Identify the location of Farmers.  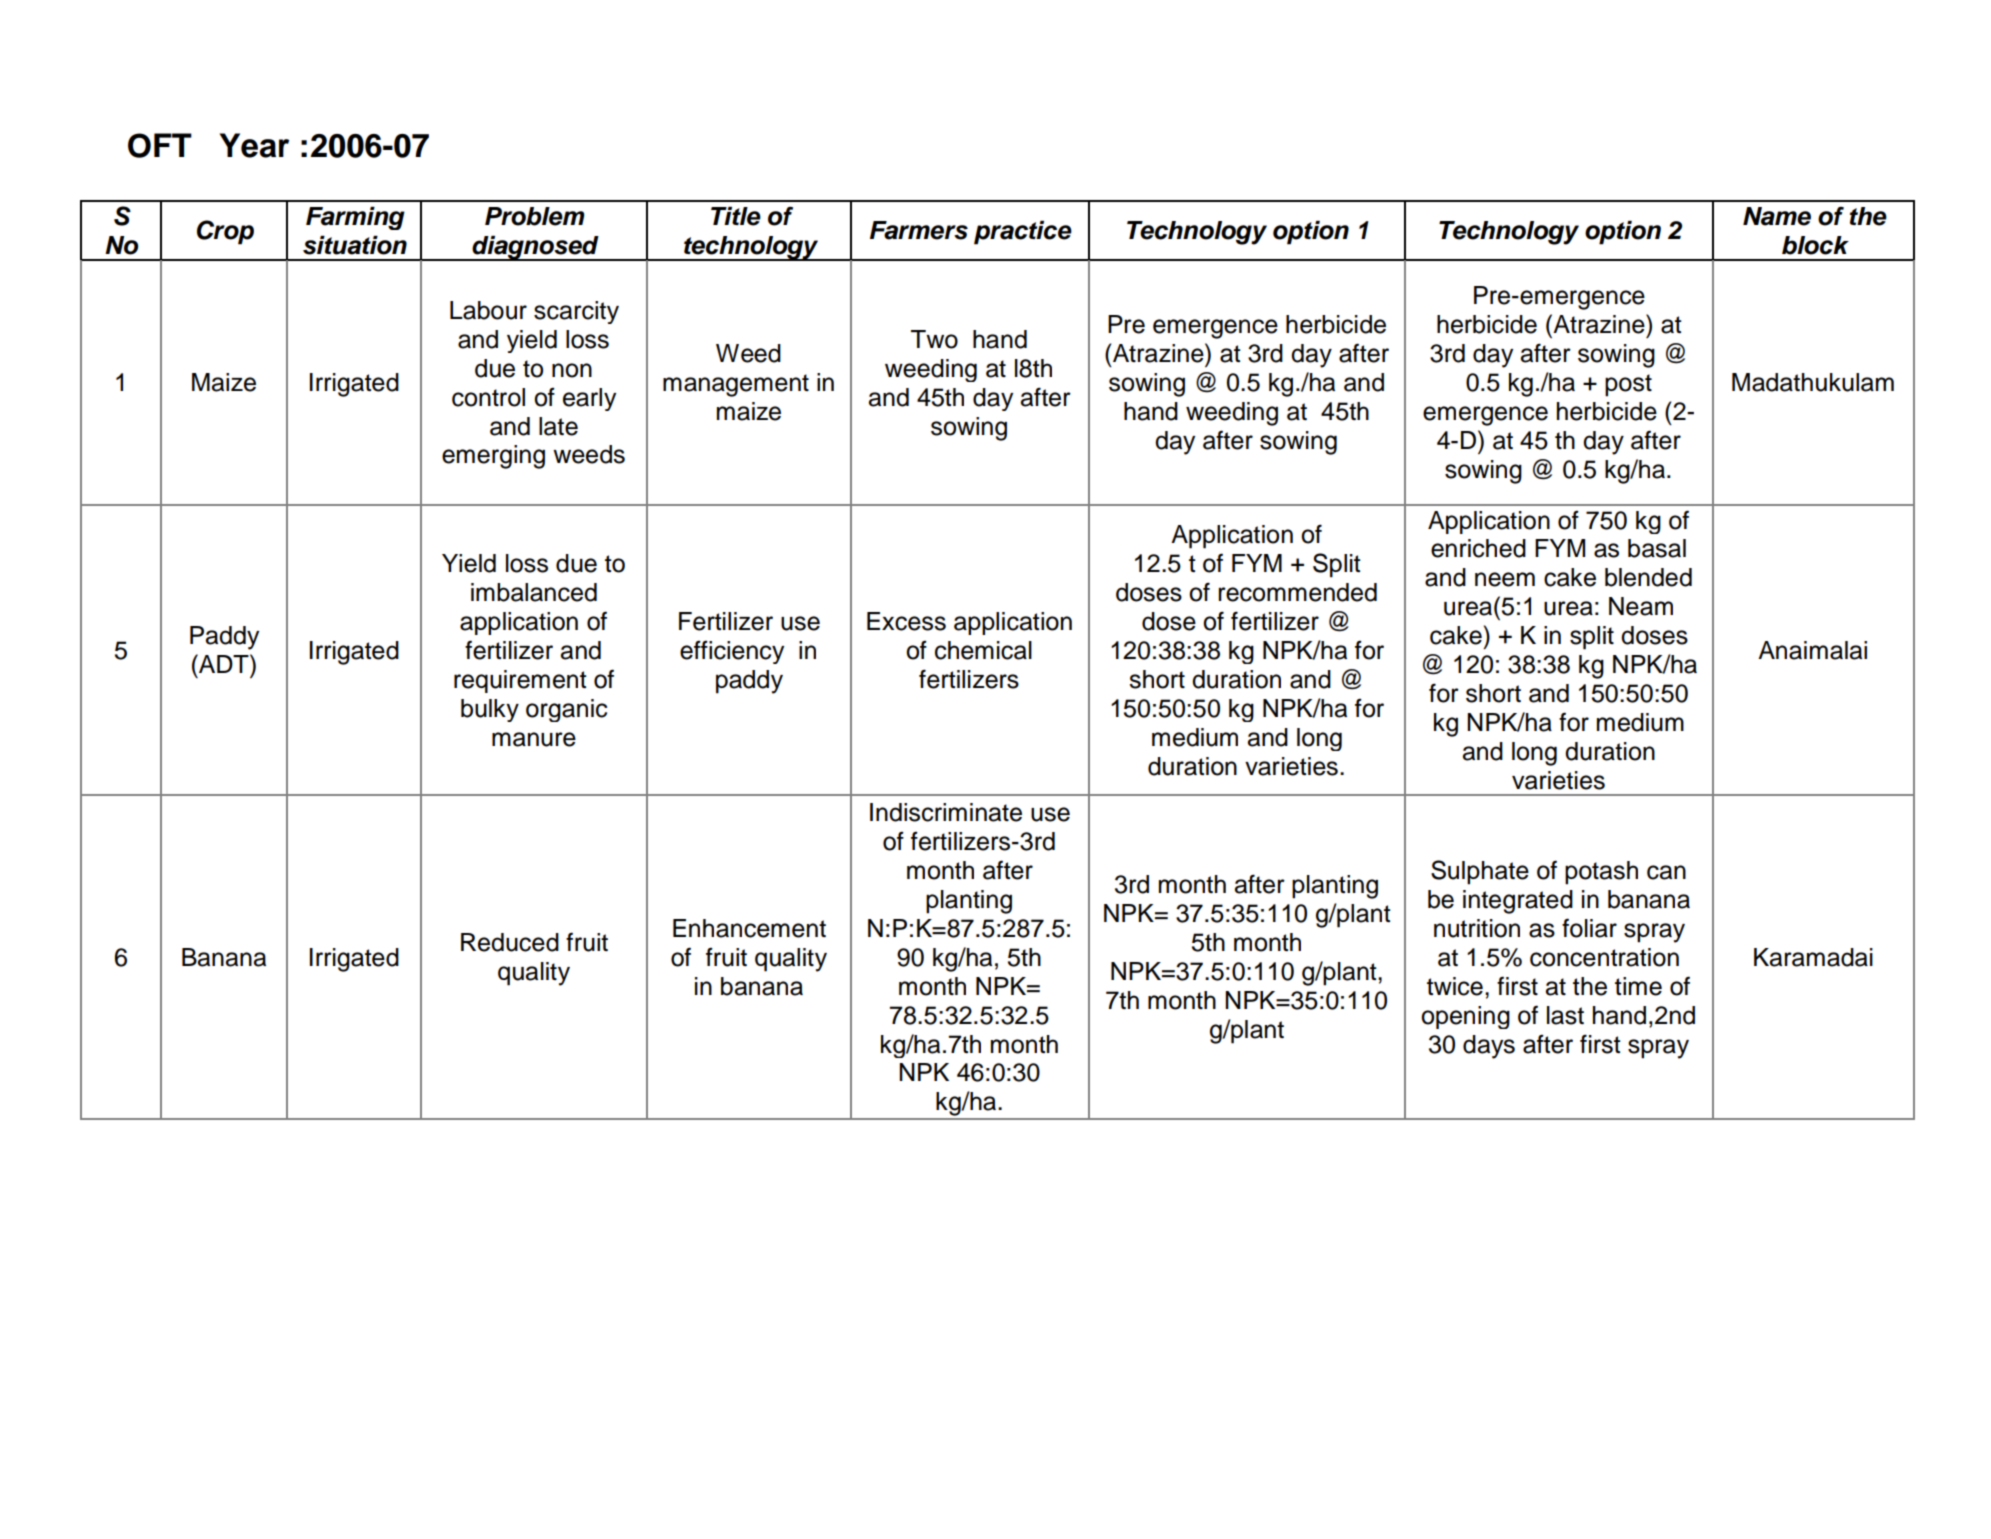
(919, 230).
